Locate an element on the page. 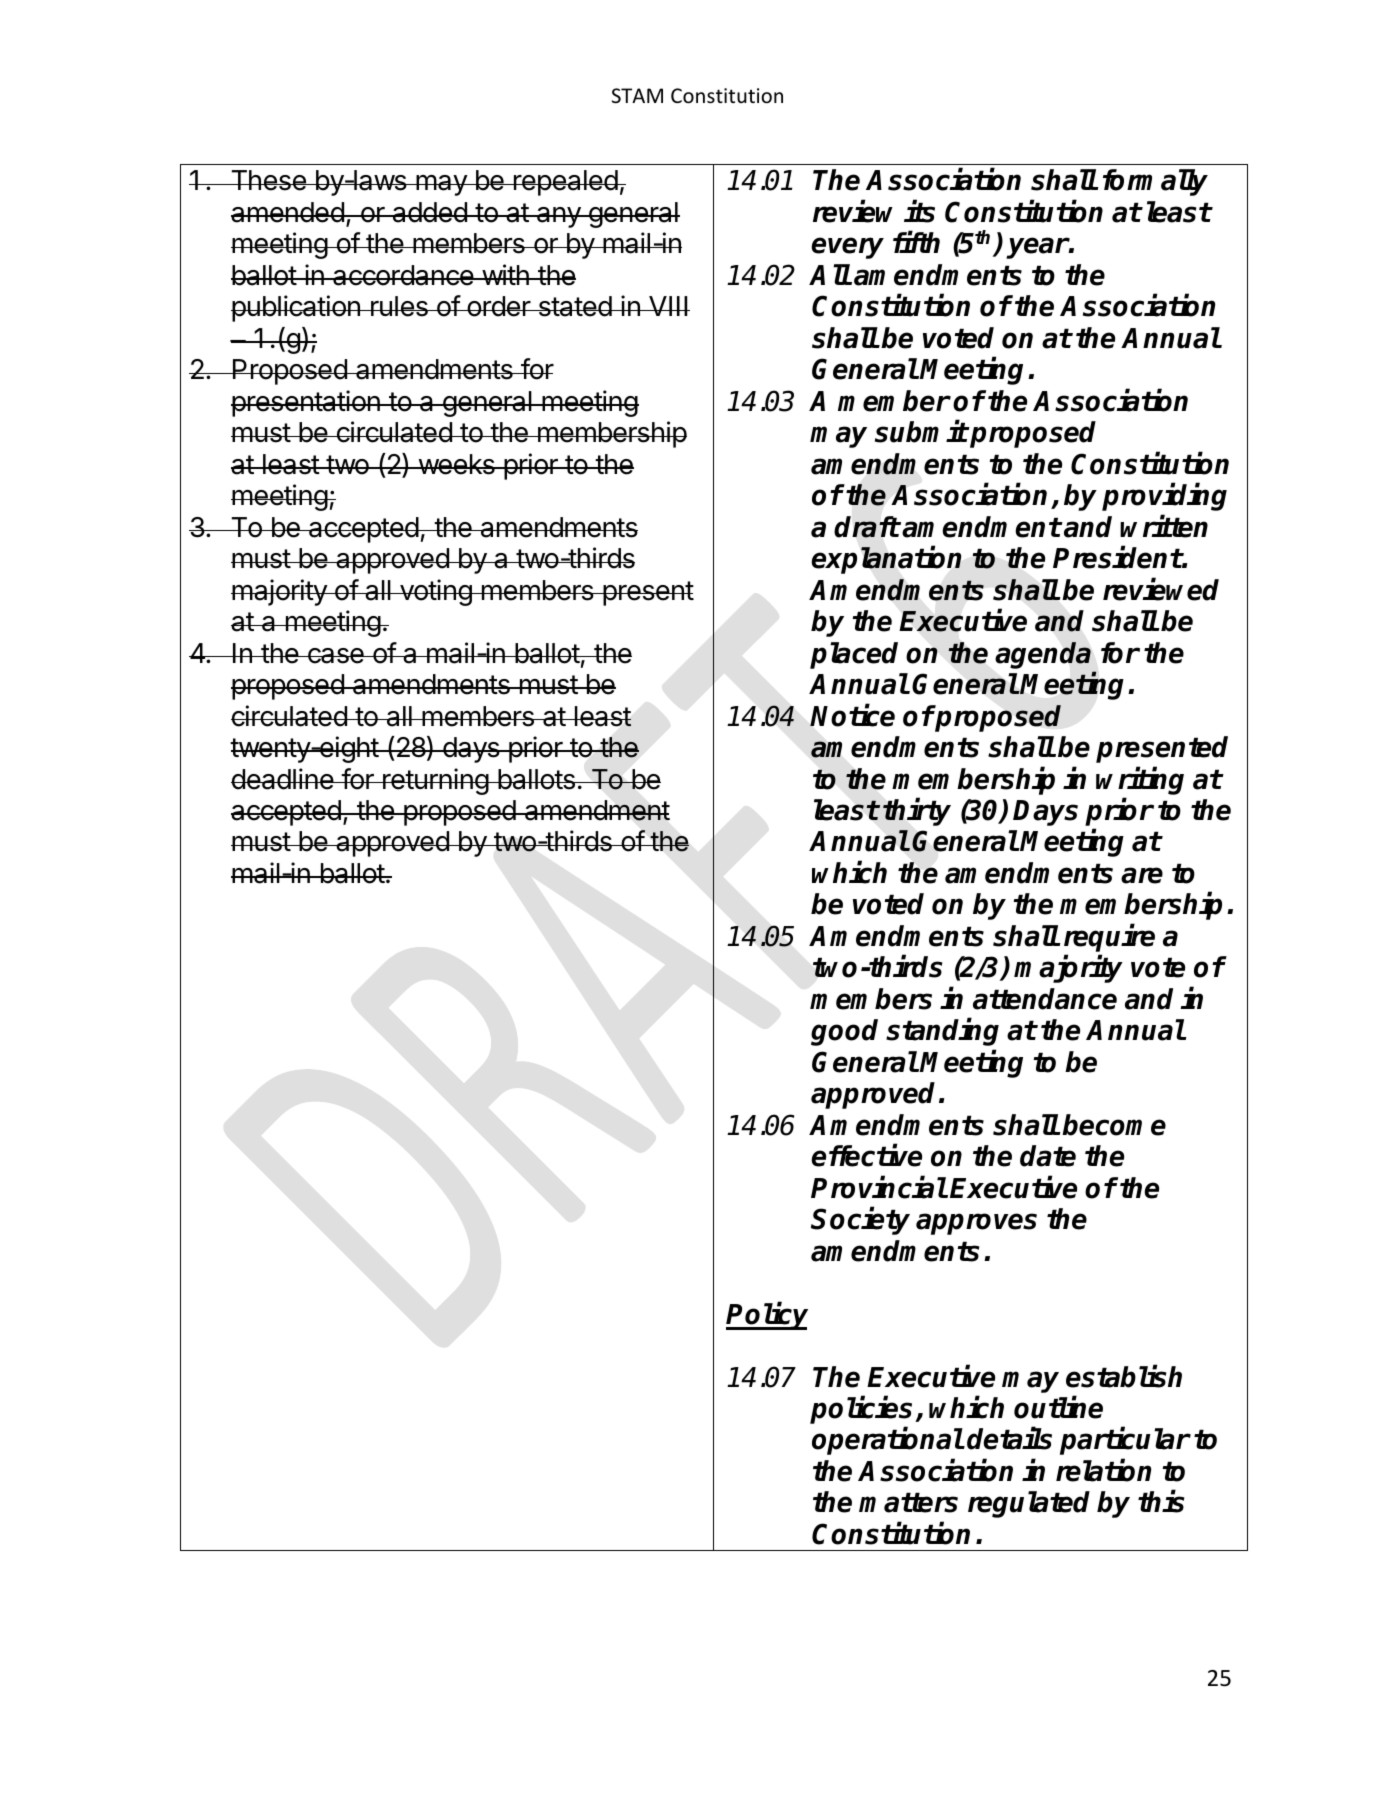  Notice is located at coordinates (852, 715).
